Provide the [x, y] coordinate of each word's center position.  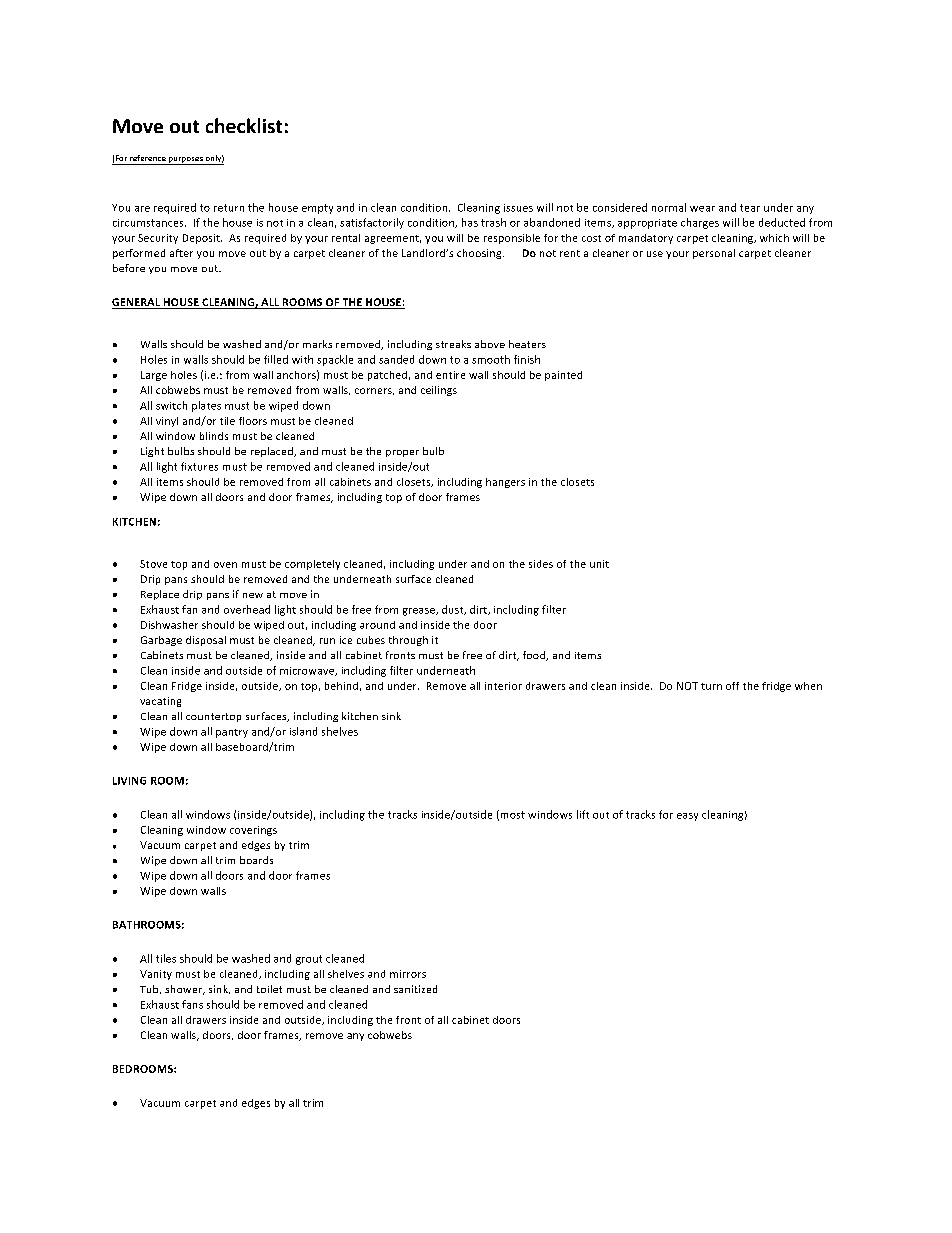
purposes [186, 161]
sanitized [415, 989]
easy [687, 817]
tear [750, 208]
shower [185, 990]
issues [518, 208]
